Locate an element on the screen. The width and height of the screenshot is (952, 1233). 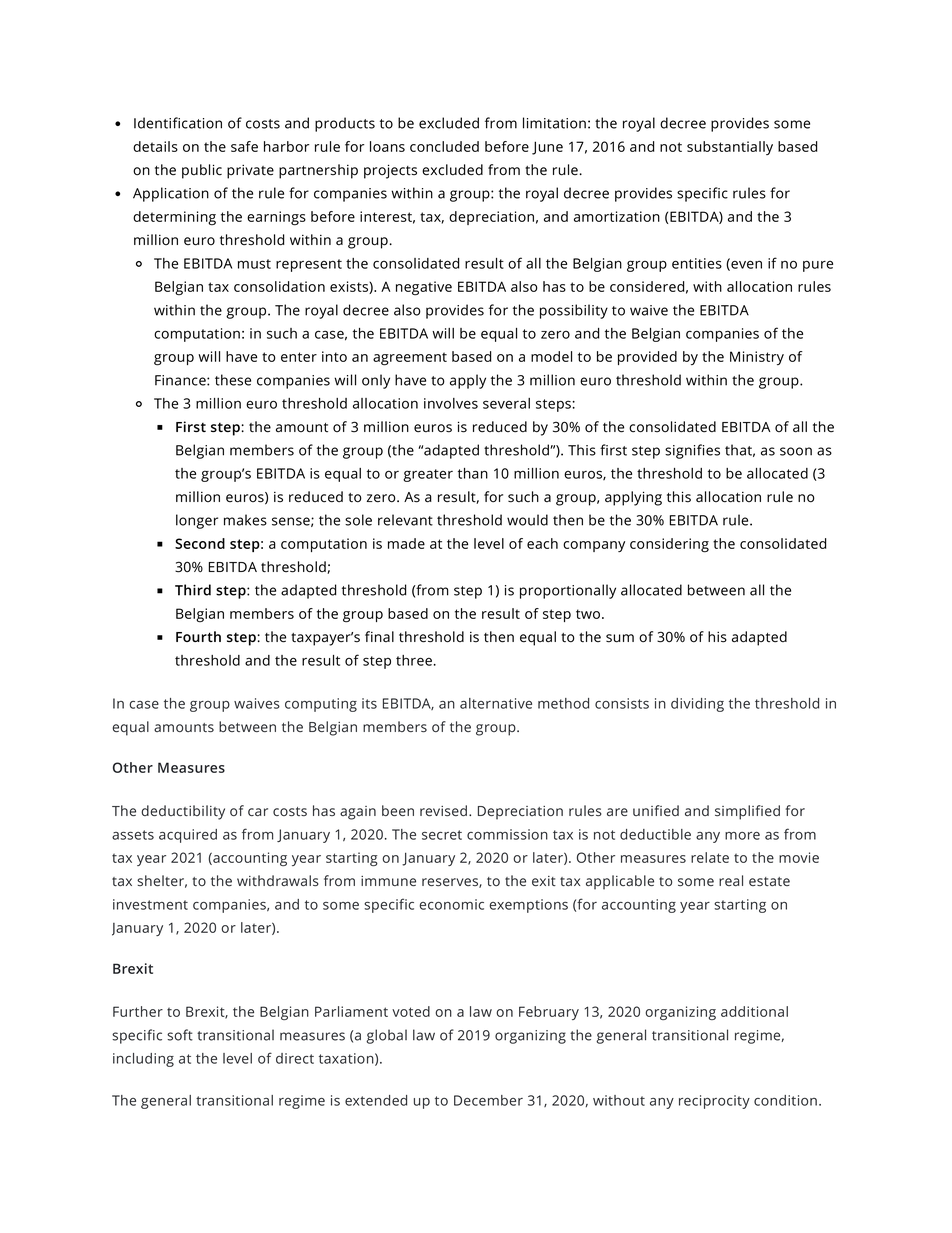
concluded is located at coordinates (444, 146).
